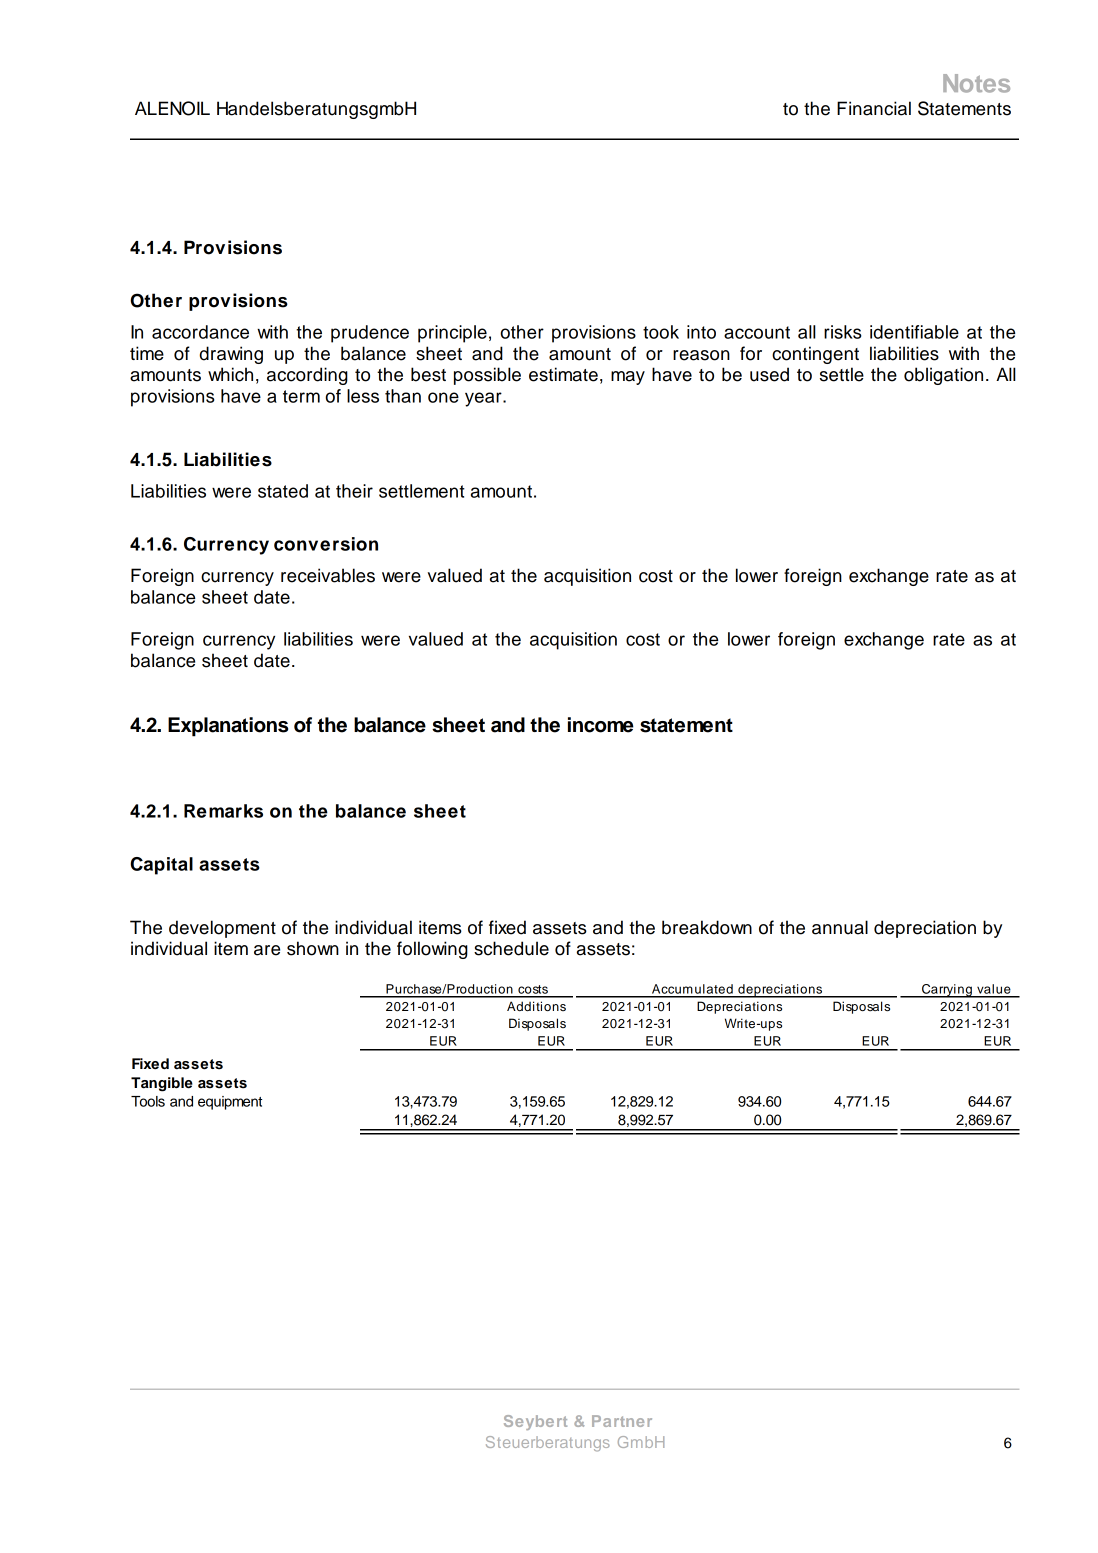 The width and height of the page is (1098, 1553). What do you see at coordinates (661, 332) in the page?
I see `took` at bounding box center [661, 332].
